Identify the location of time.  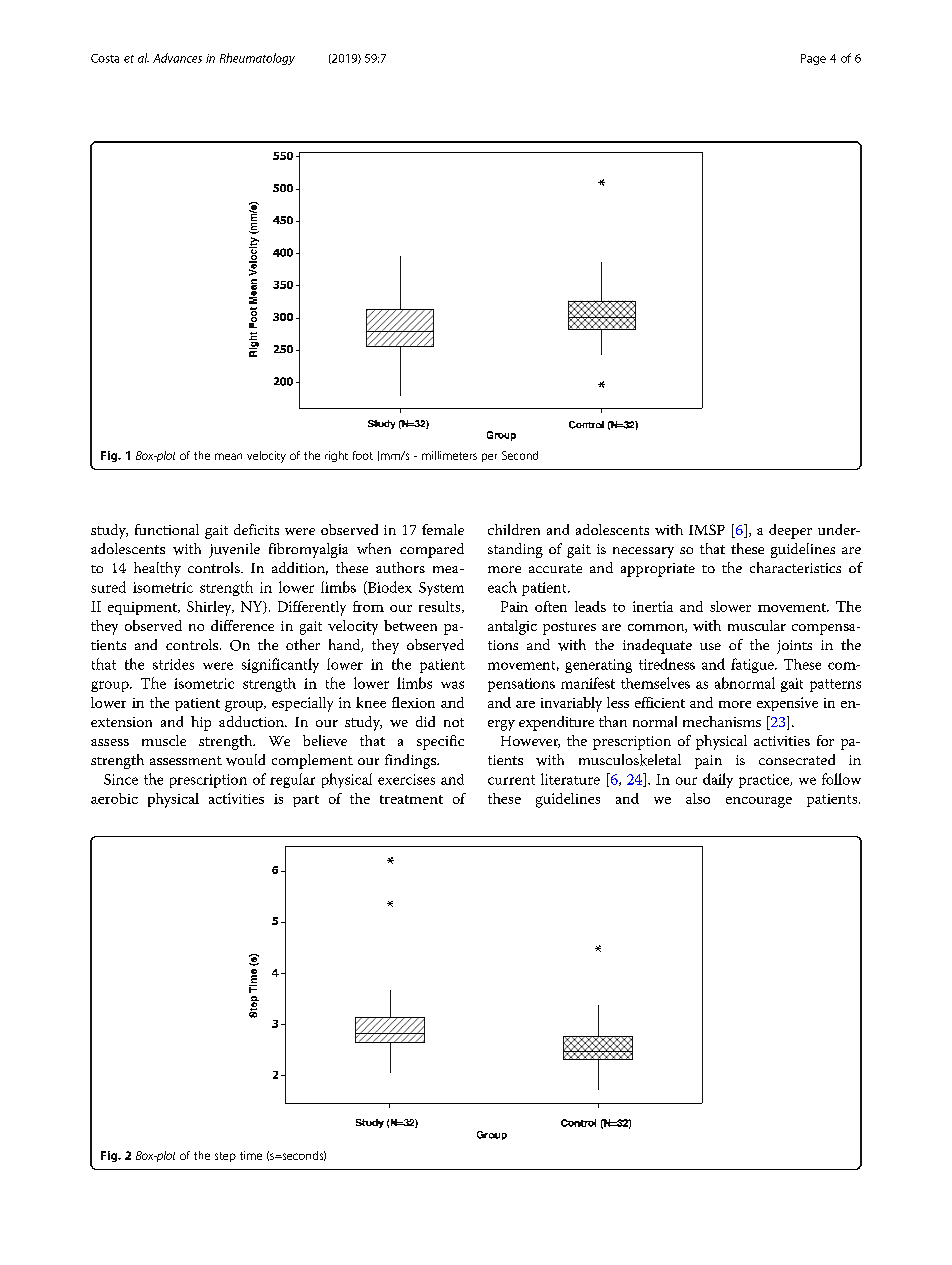
(251, 1155).
